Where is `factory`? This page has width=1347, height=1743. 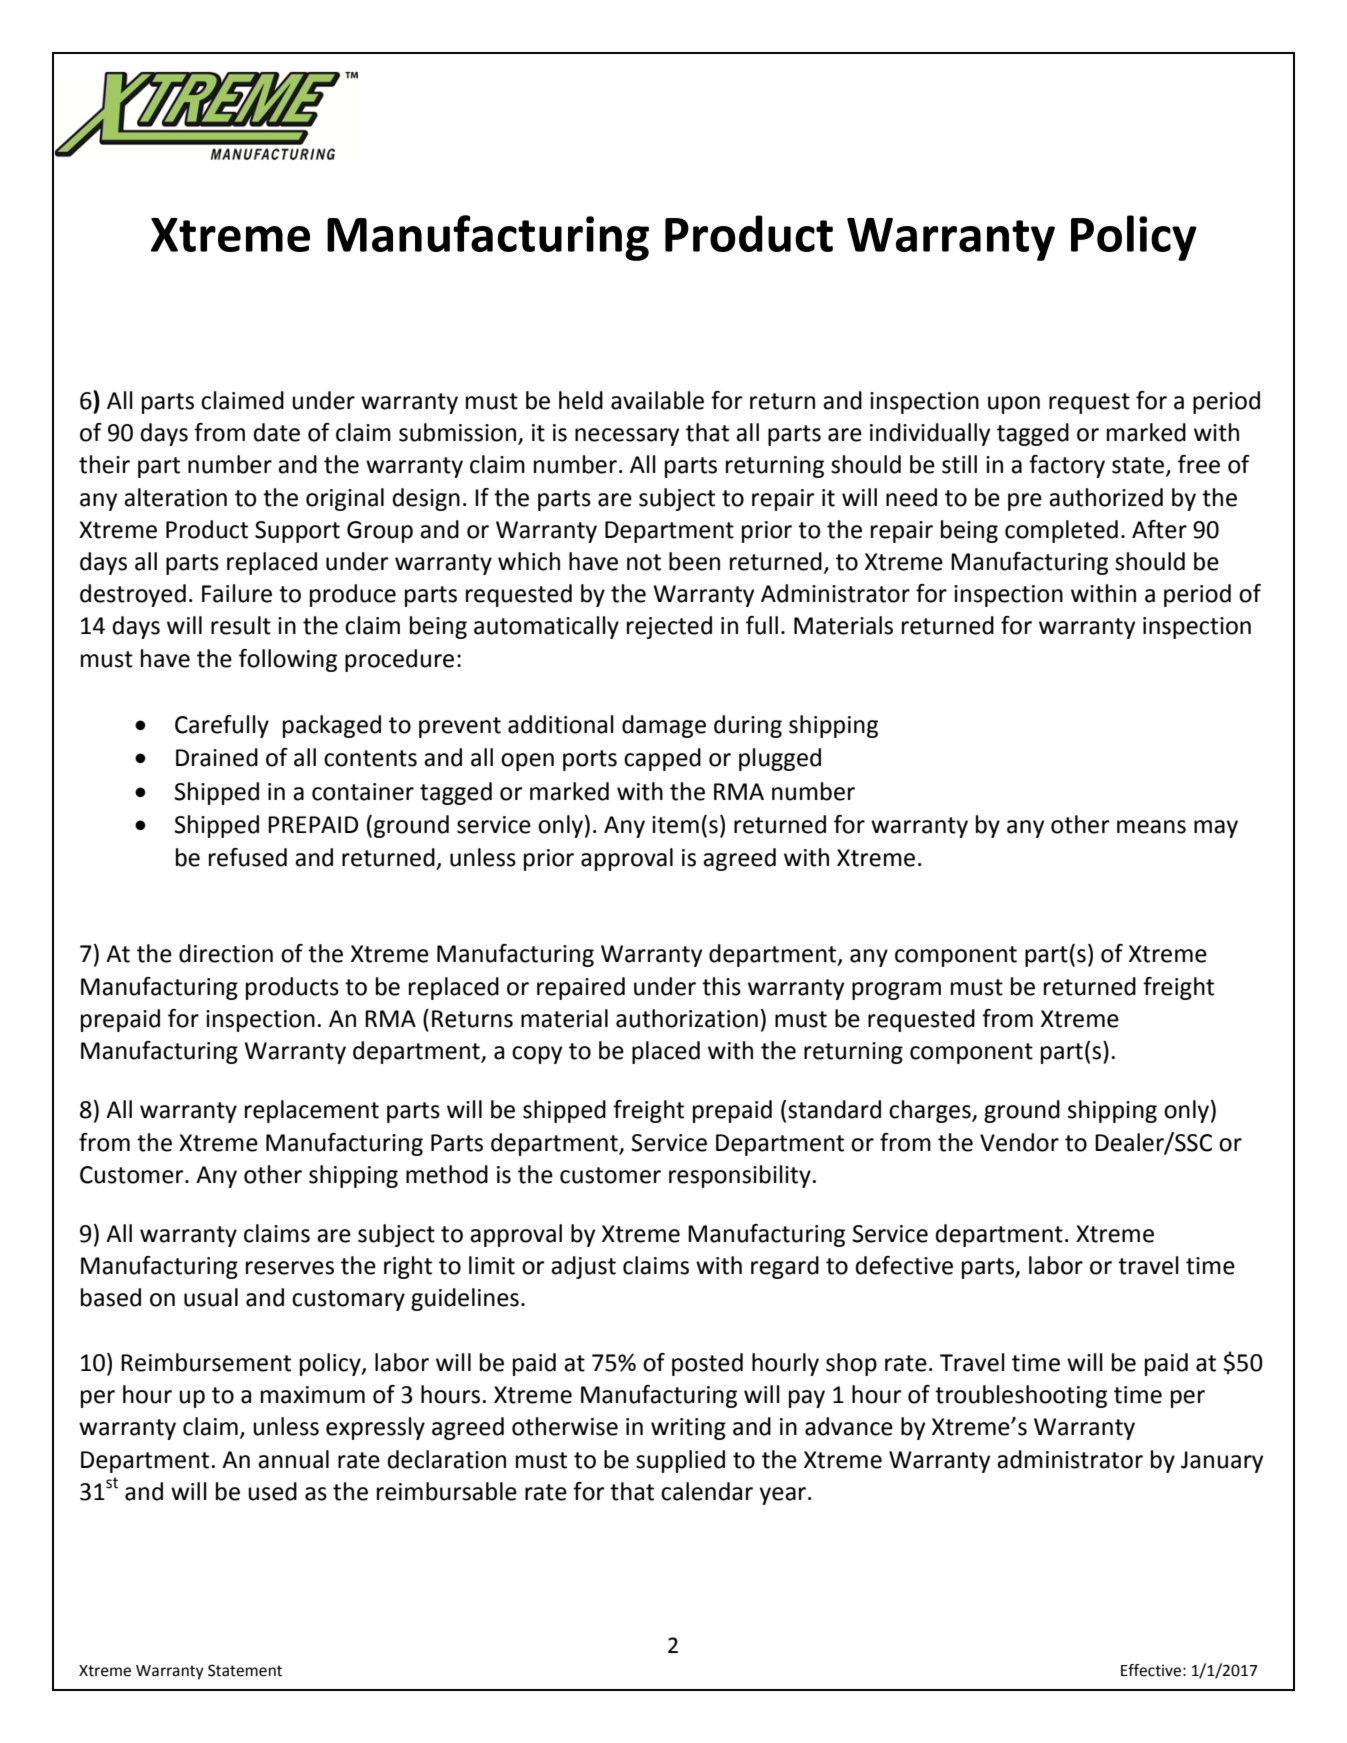
factory is located at coordinates (1067, 466).
